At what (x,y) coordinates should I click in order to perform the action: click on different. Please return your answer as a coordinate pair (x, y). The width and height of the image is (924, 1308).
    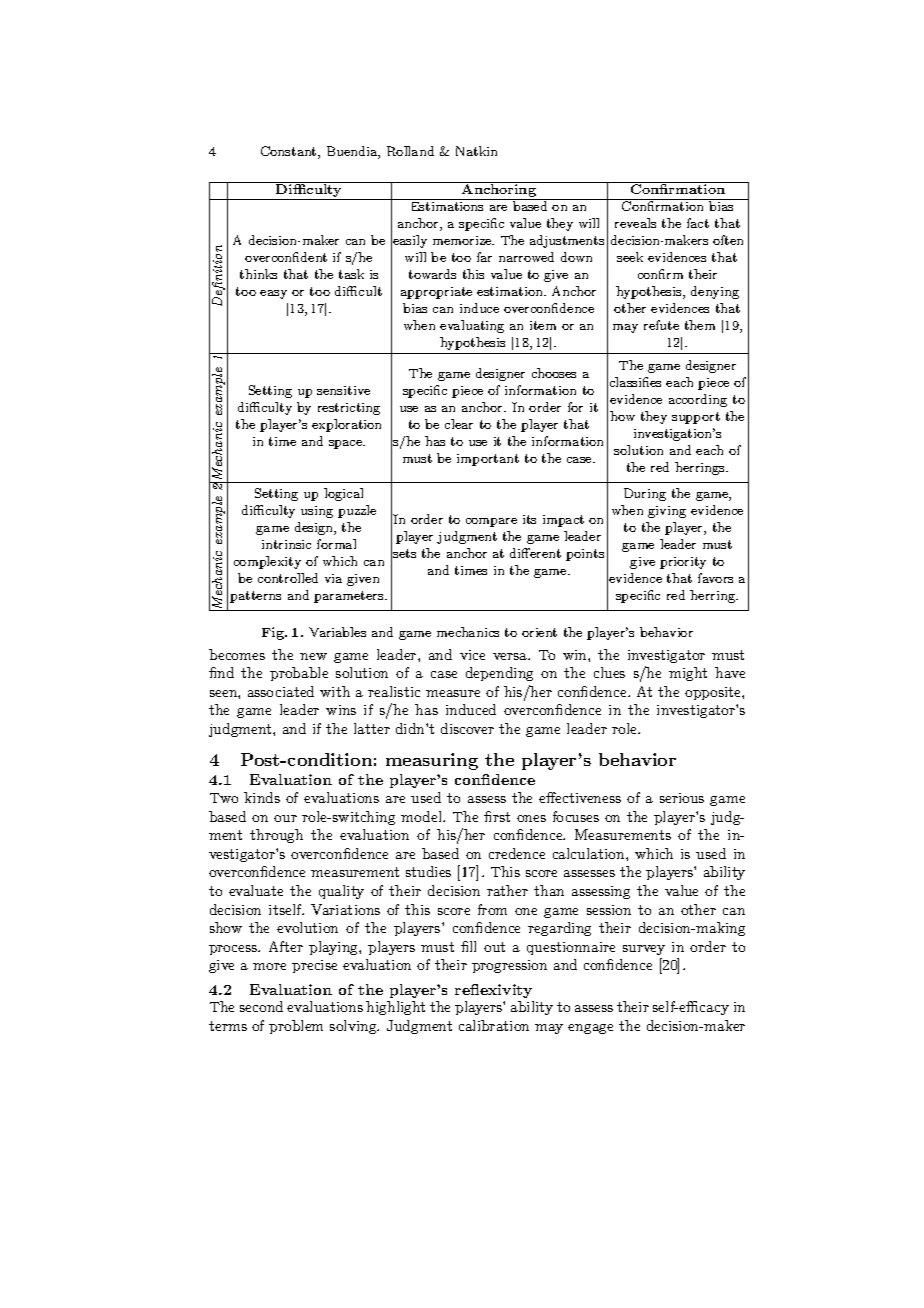
    Looking at the image, I should click on (535, 553).
